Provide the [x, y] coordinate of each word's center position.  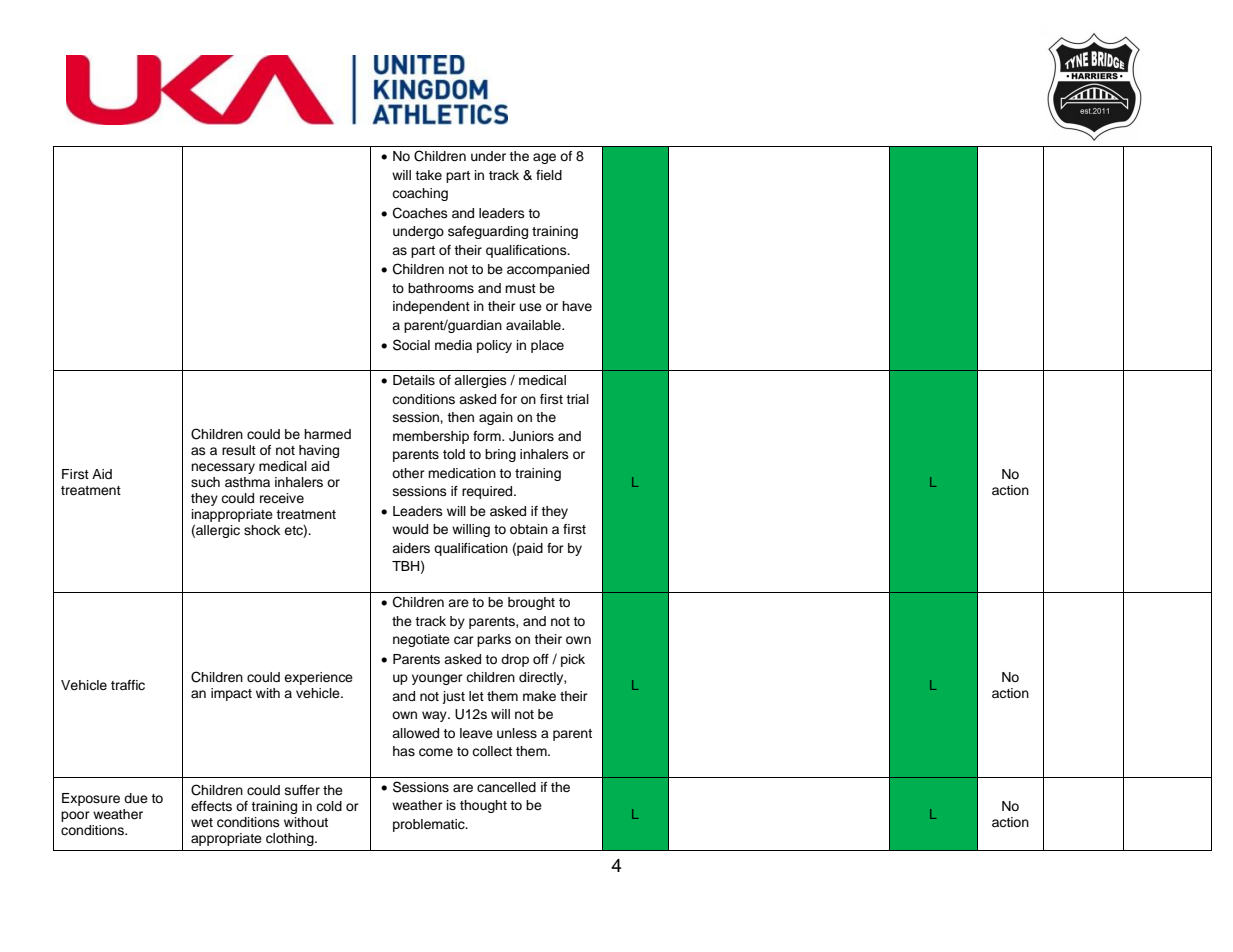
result [239, 450]
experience [318, 678]
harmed [327, 434]
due [136, 798]
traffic [128, 685]
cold [329, 806]
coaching [420, 194]
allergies [480, 381]
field [549, 175]
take [428, 175]
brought [531, 603]
